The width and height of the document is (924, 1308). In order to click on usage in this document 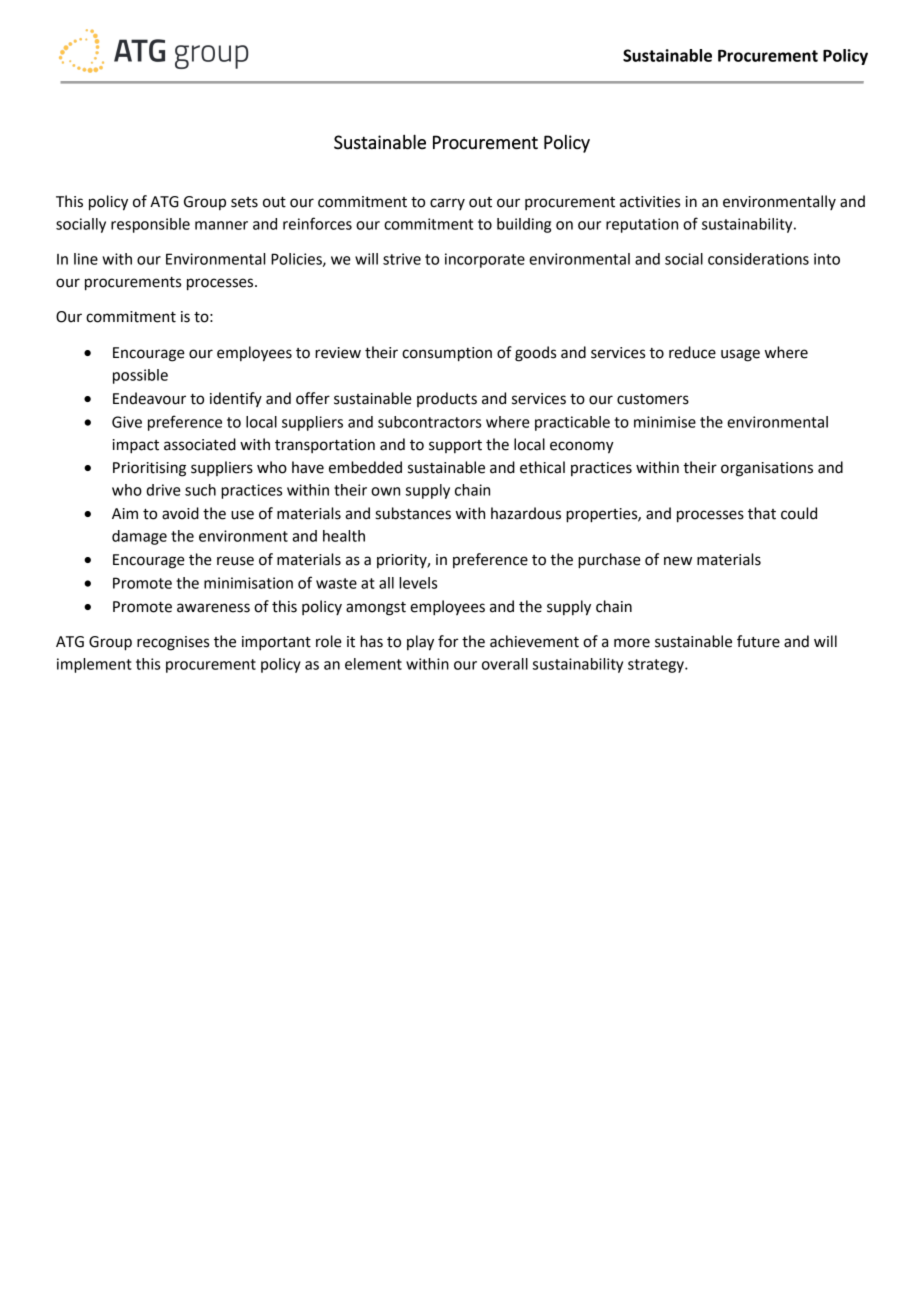, I will do `click(740, 355)`.
